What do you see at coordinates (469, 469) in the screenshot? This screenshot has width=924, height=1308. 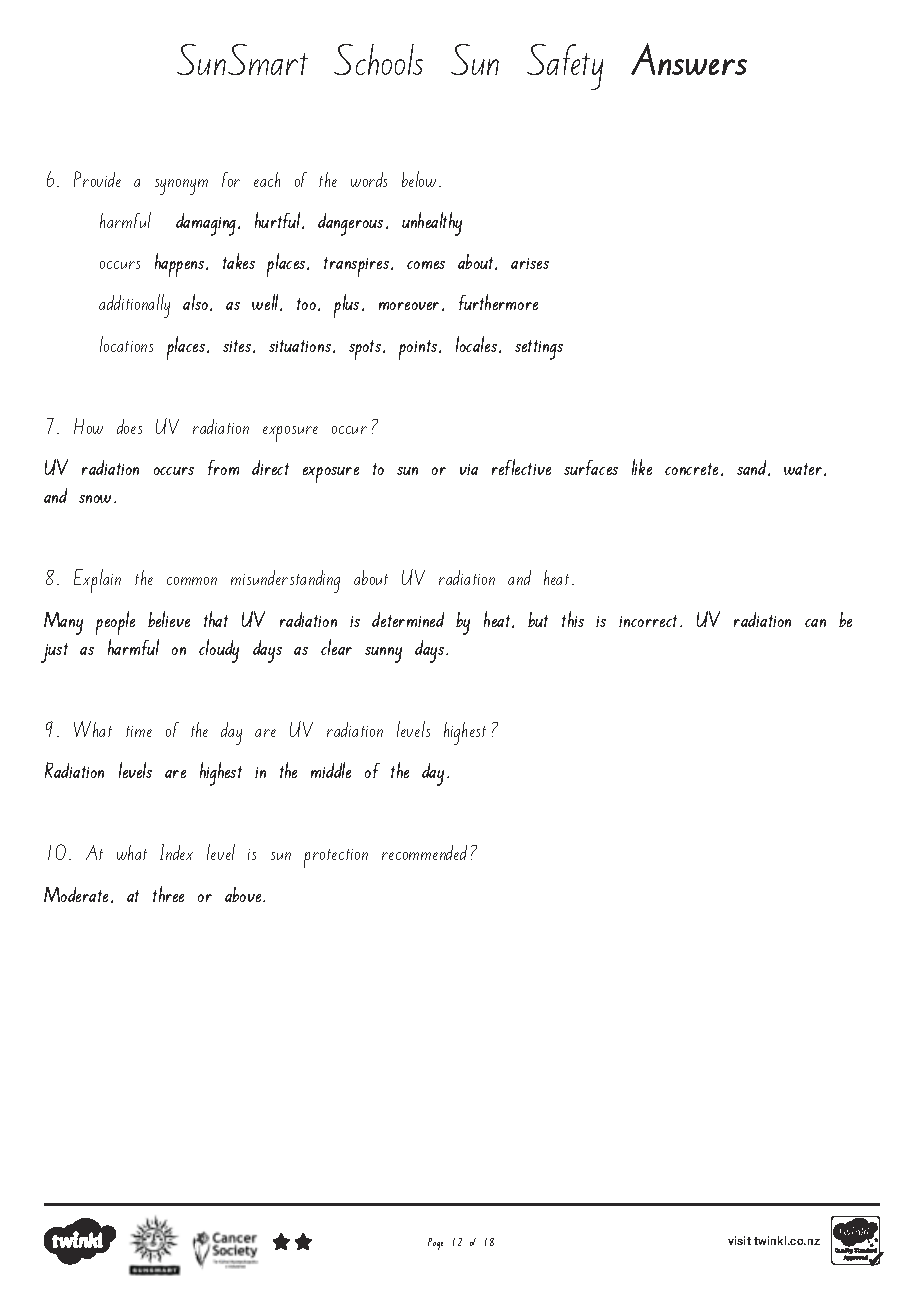 I see `via` at bounding box center [469, 469].
